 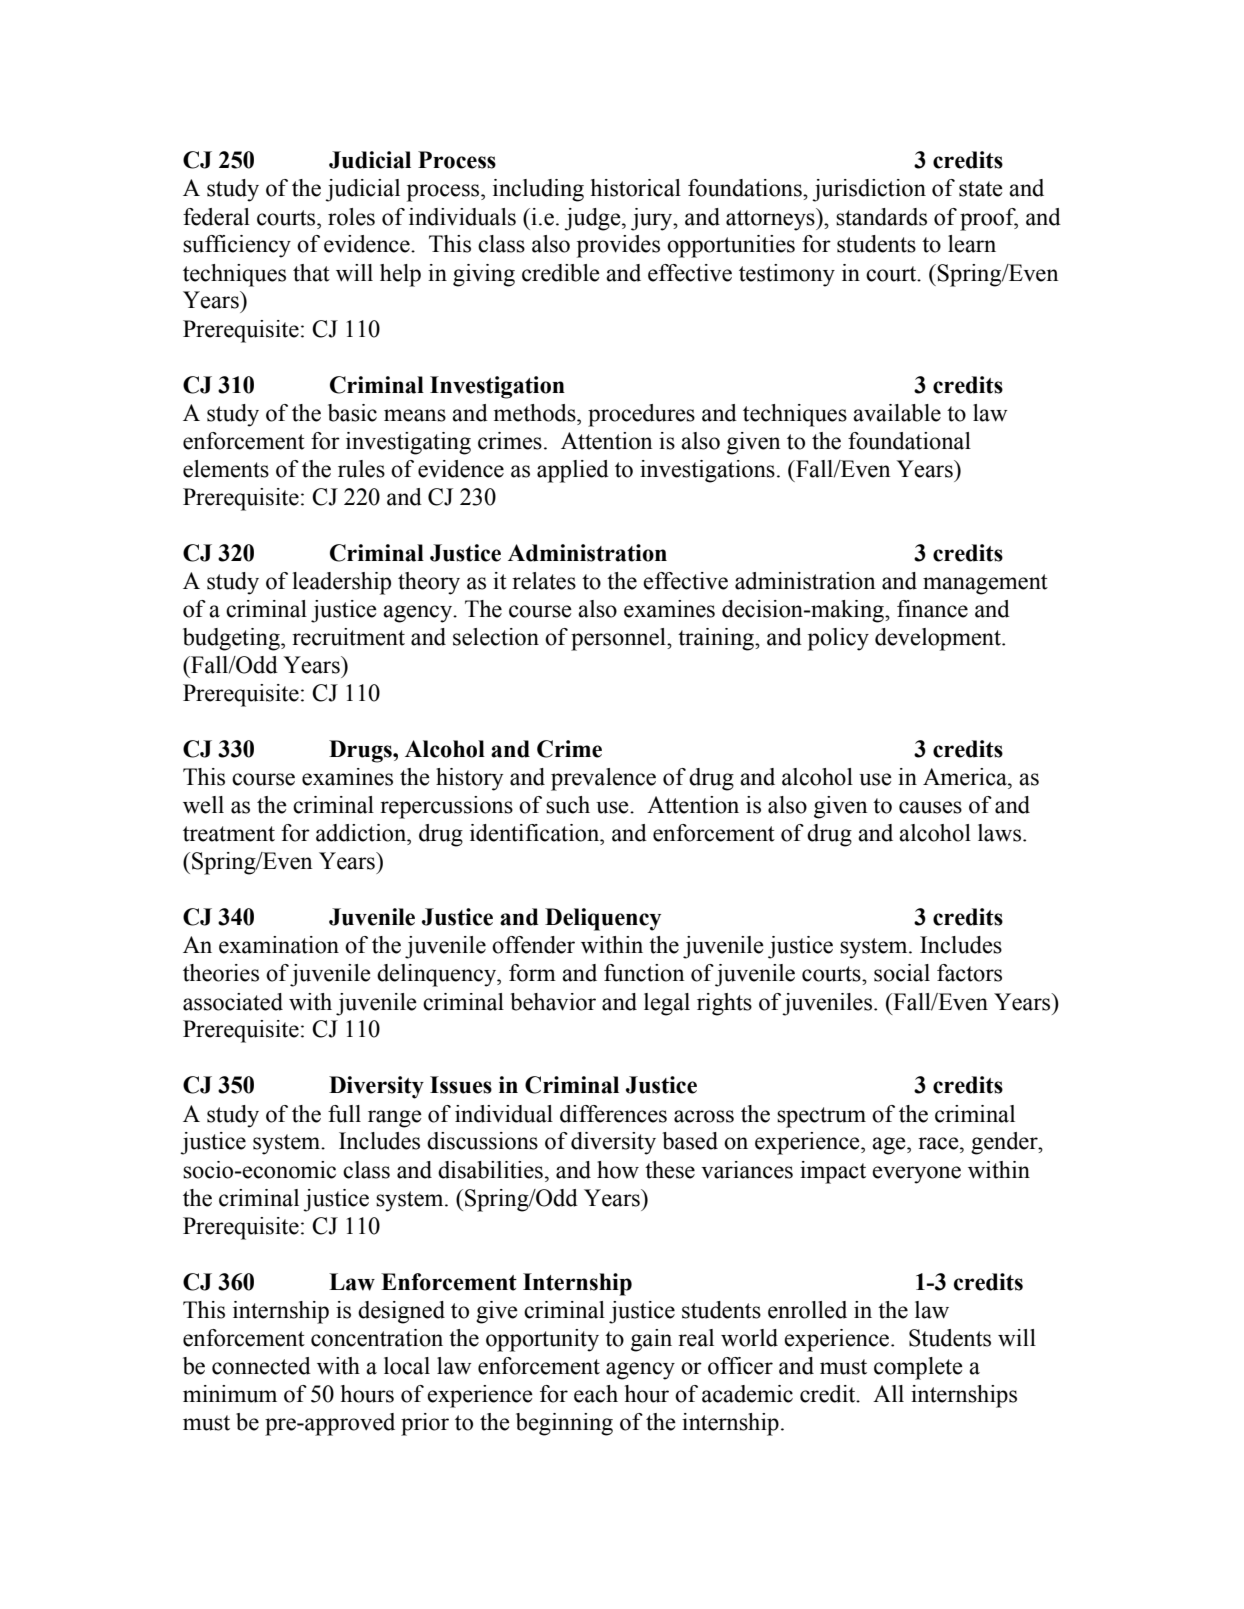 What do you see at coordinates (362, 833) in the image?
I see `addiction` at bounding box center [362, 833].
